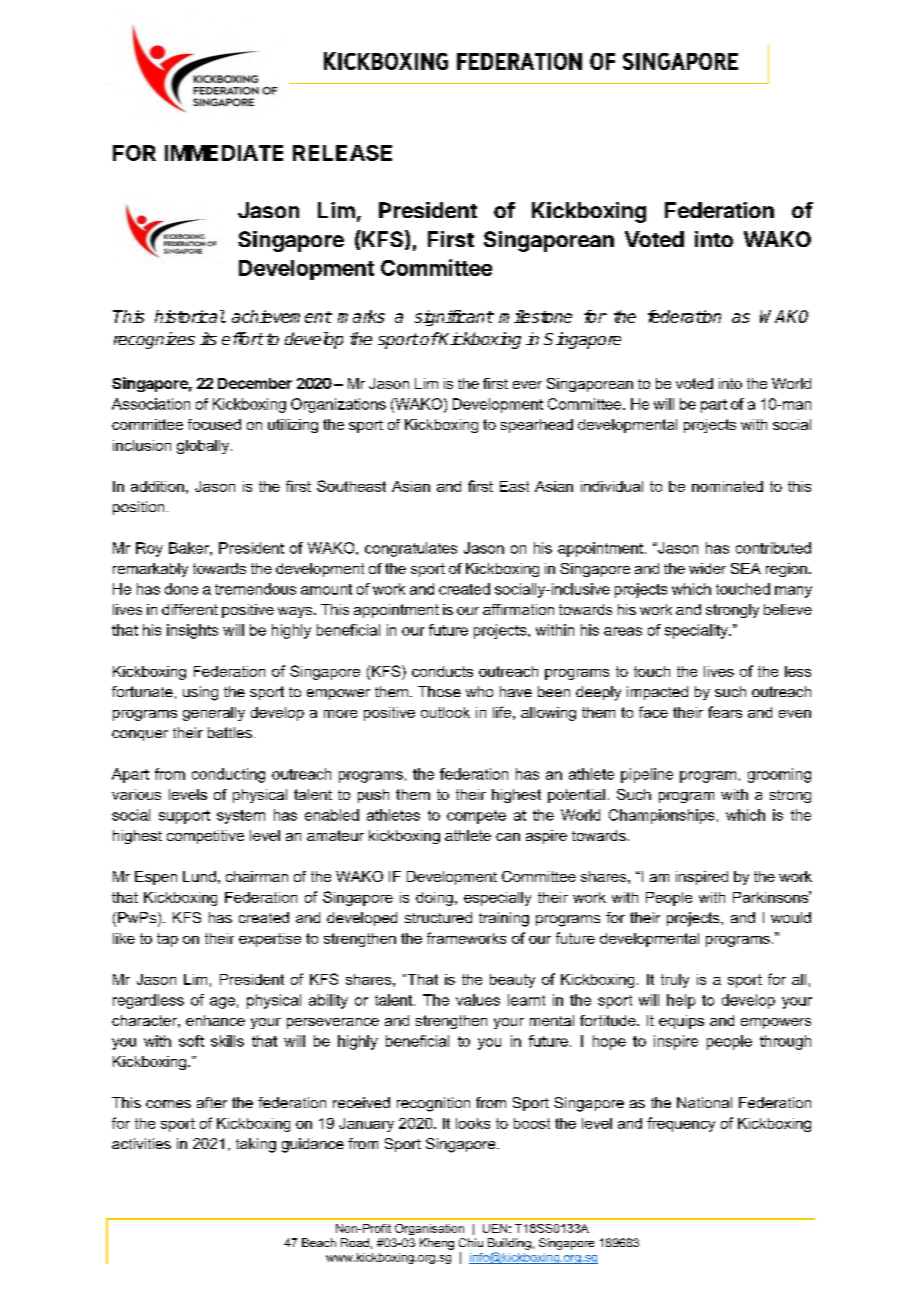  Describe the element at coordinates (707, 568) in the document. I see `wider` at that location.
